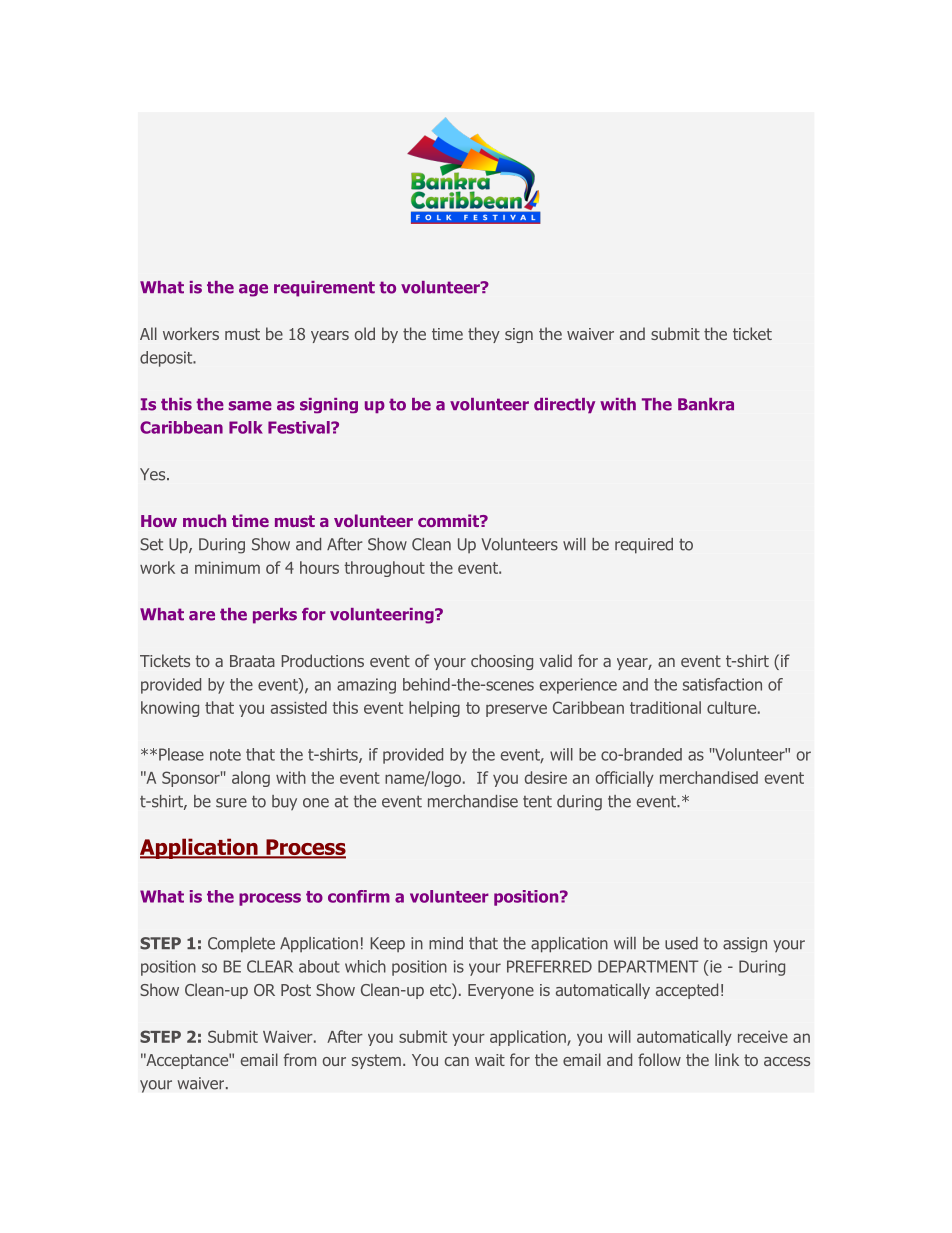 This screenshot has width=952, height=1233. Describe the element at coordinates (384, 569) in the screenshot. I see `throughout` at that location.
